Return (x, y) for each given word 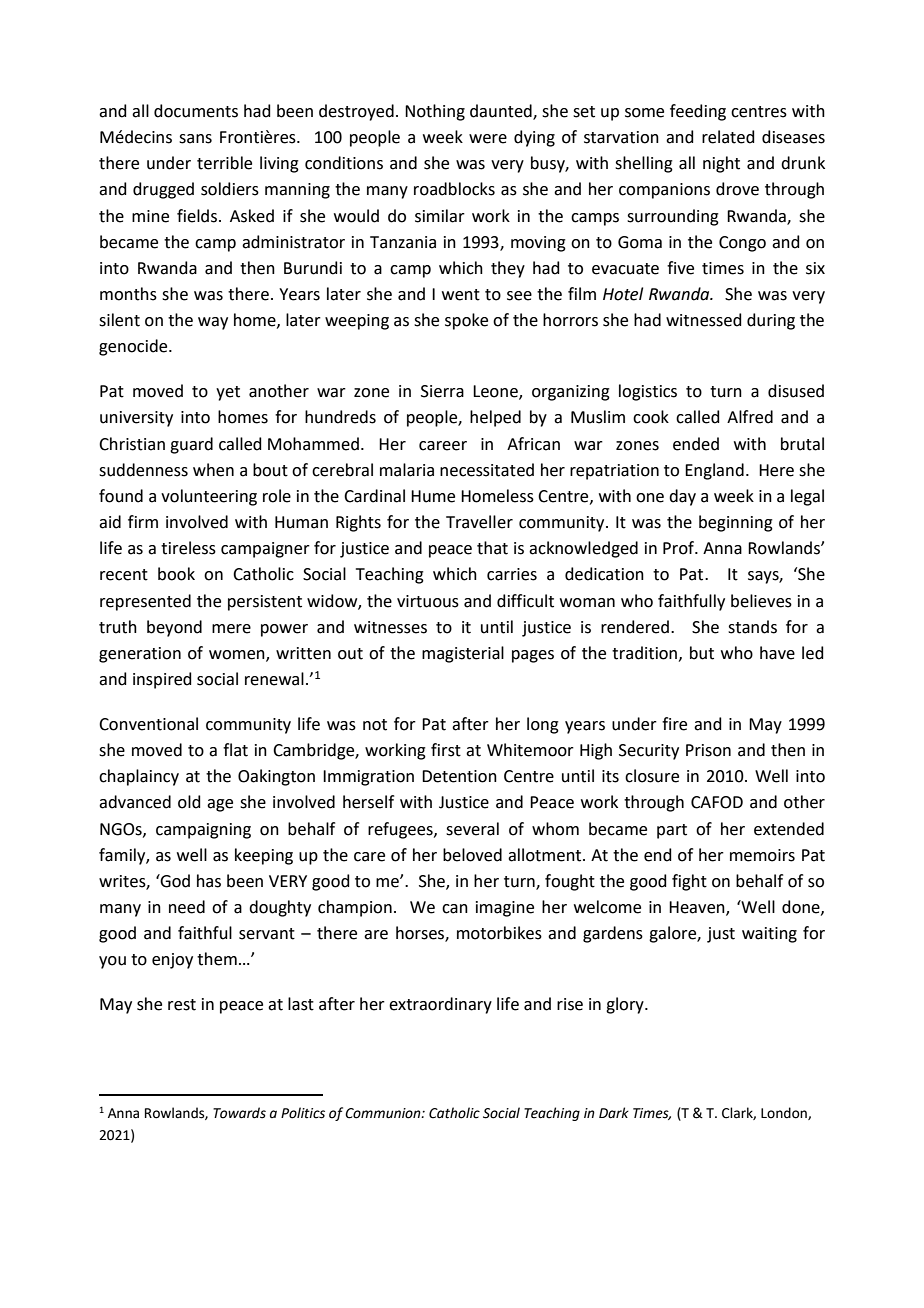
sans (195, 139)
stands (752, 627)
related (728, 137)
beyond (174, 628)
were (488, 139)
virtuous (428, 601)
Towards (239, 1113)
